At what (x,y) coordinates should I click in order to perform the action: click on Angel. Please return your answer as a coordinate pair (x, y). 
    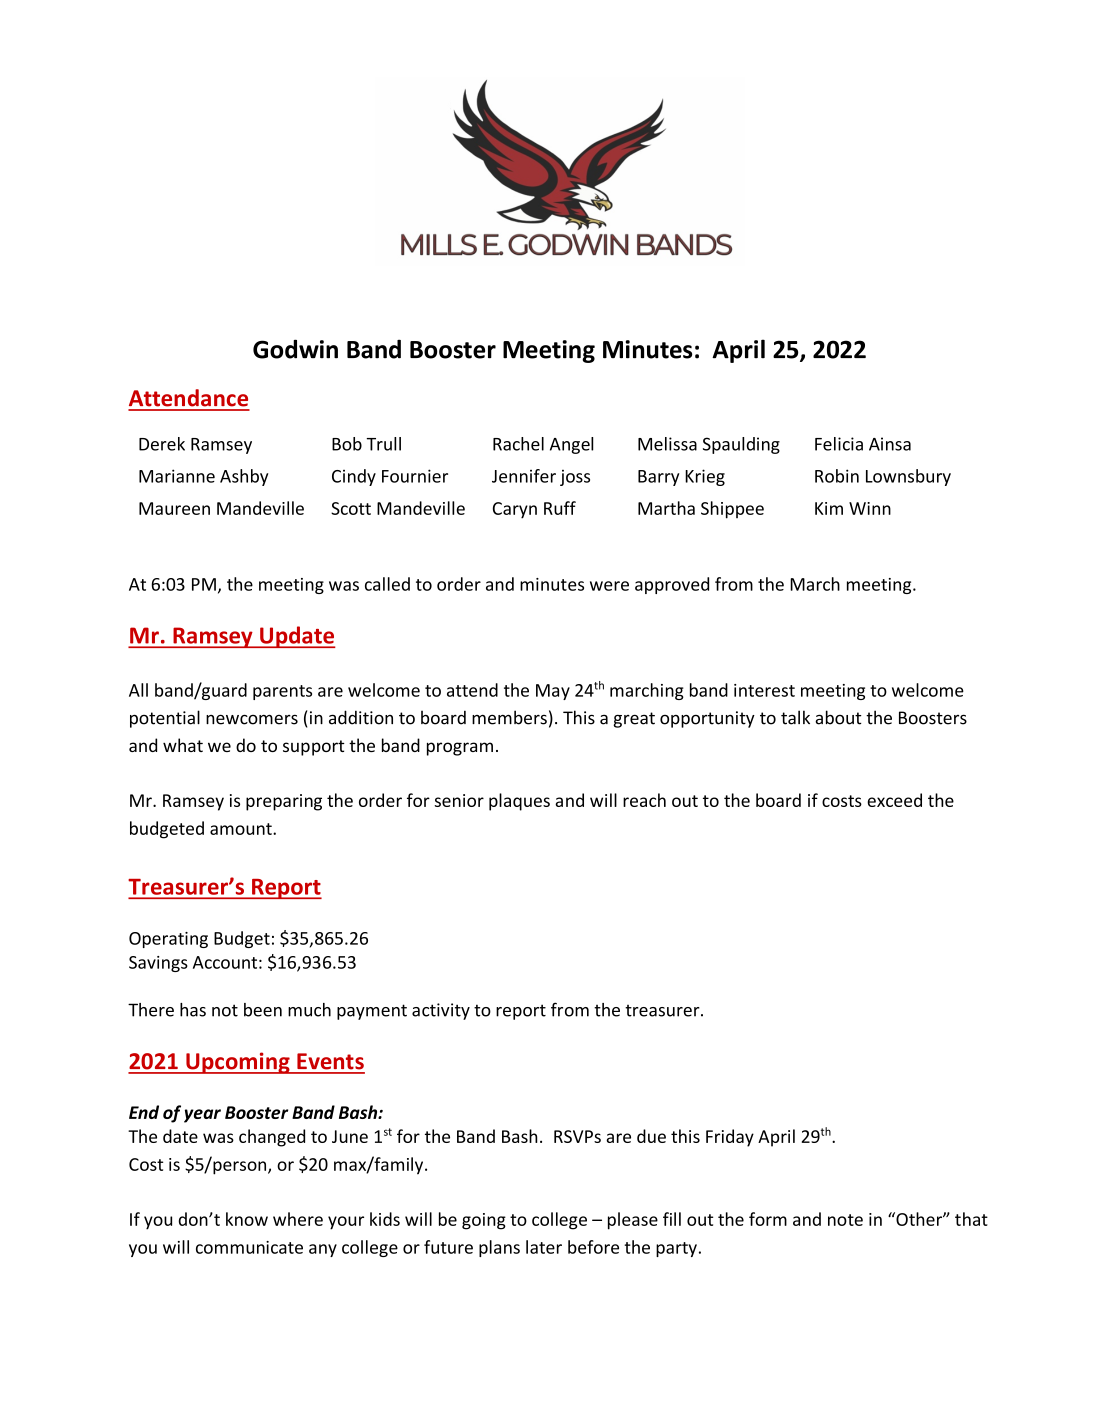
    Looking at the image, I should click on (571, 445).
